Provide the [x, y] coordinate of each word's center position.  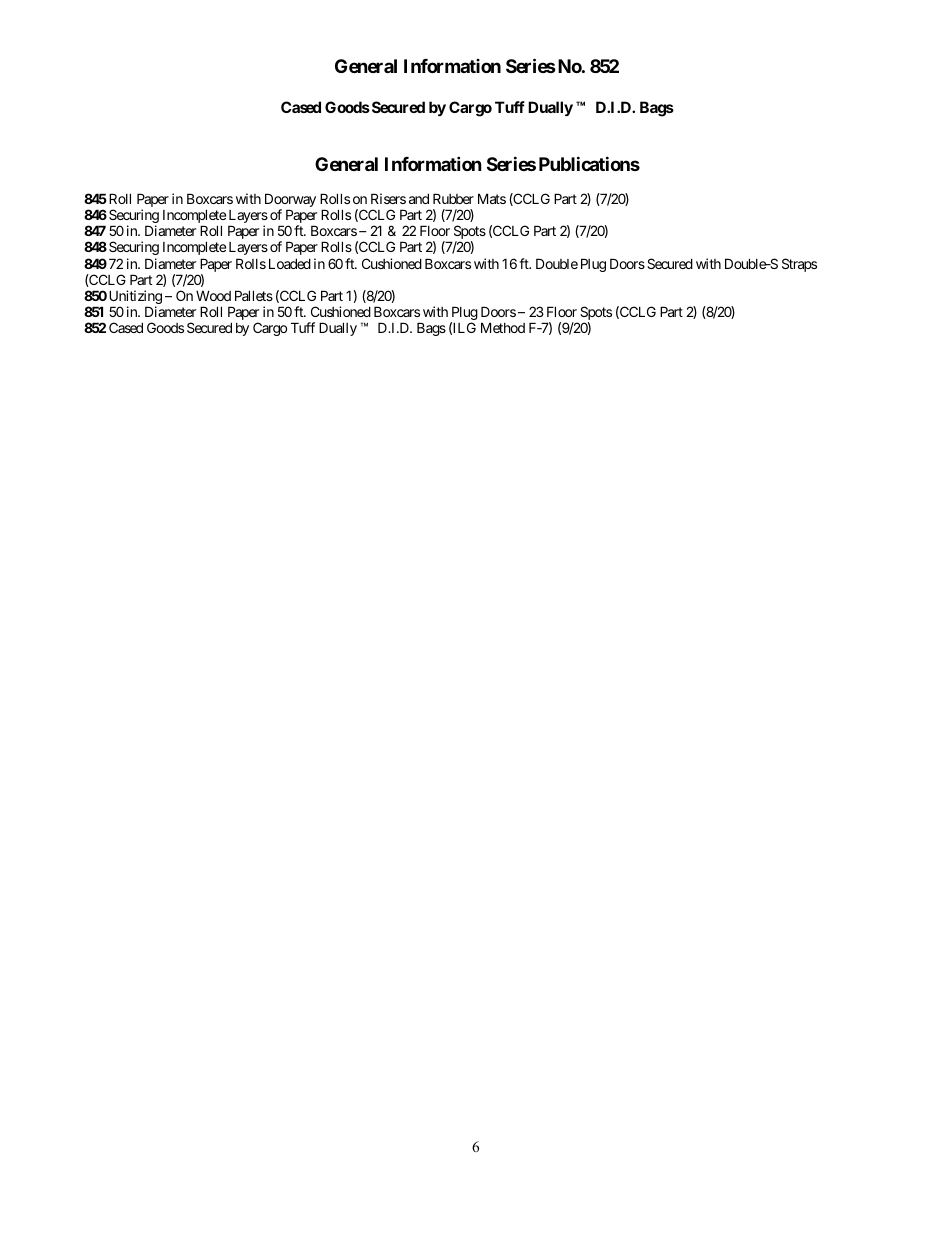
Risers [388, 198]
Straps [799, 265]
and [419, 198]
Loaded [290, 263]
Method [503, 327]
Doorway [290, 201]
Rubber [453, 198]
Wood [213, 296]
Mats [492, 198]
